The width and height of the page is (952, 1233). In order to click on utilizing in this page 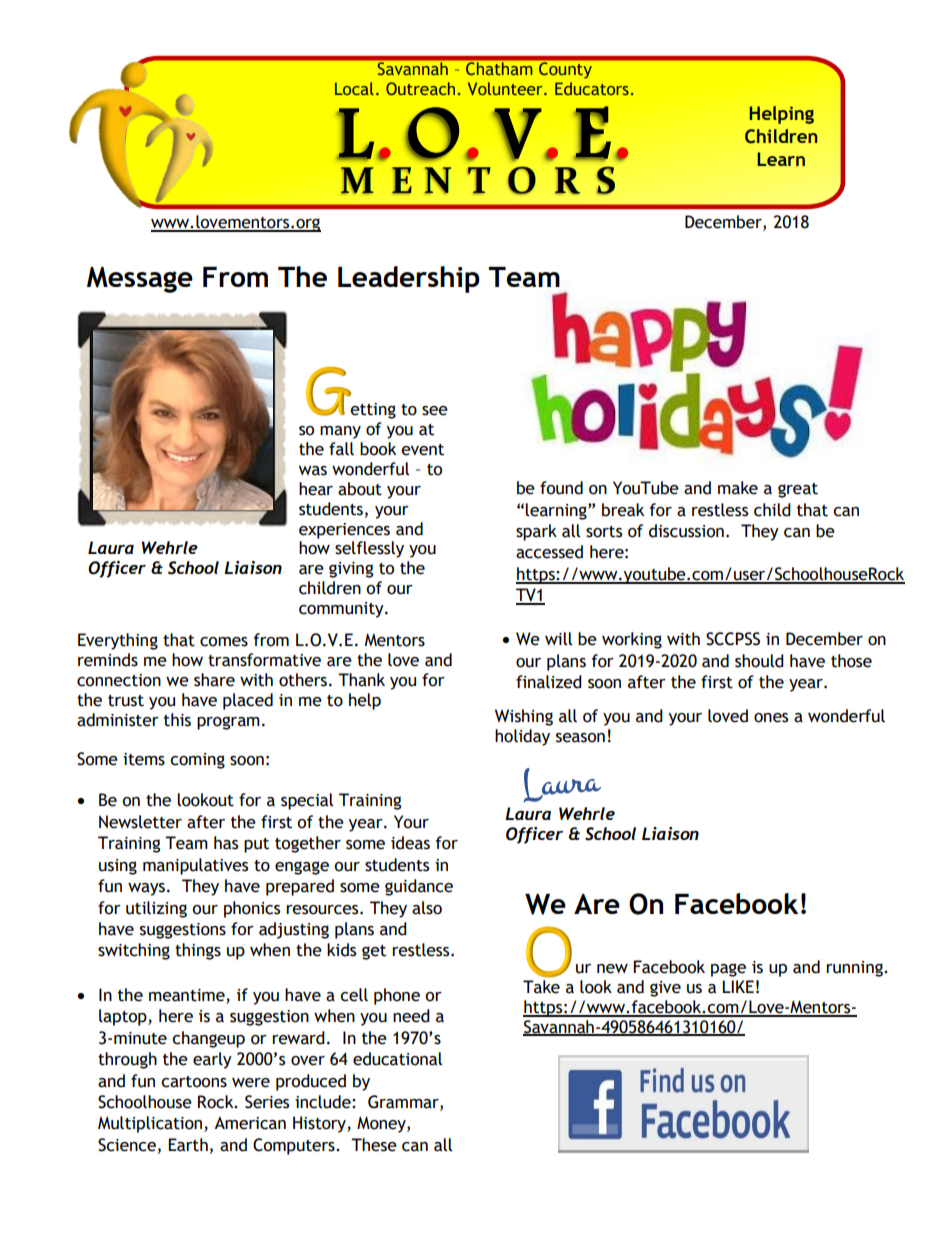, I will do `click(156, 909)`.
